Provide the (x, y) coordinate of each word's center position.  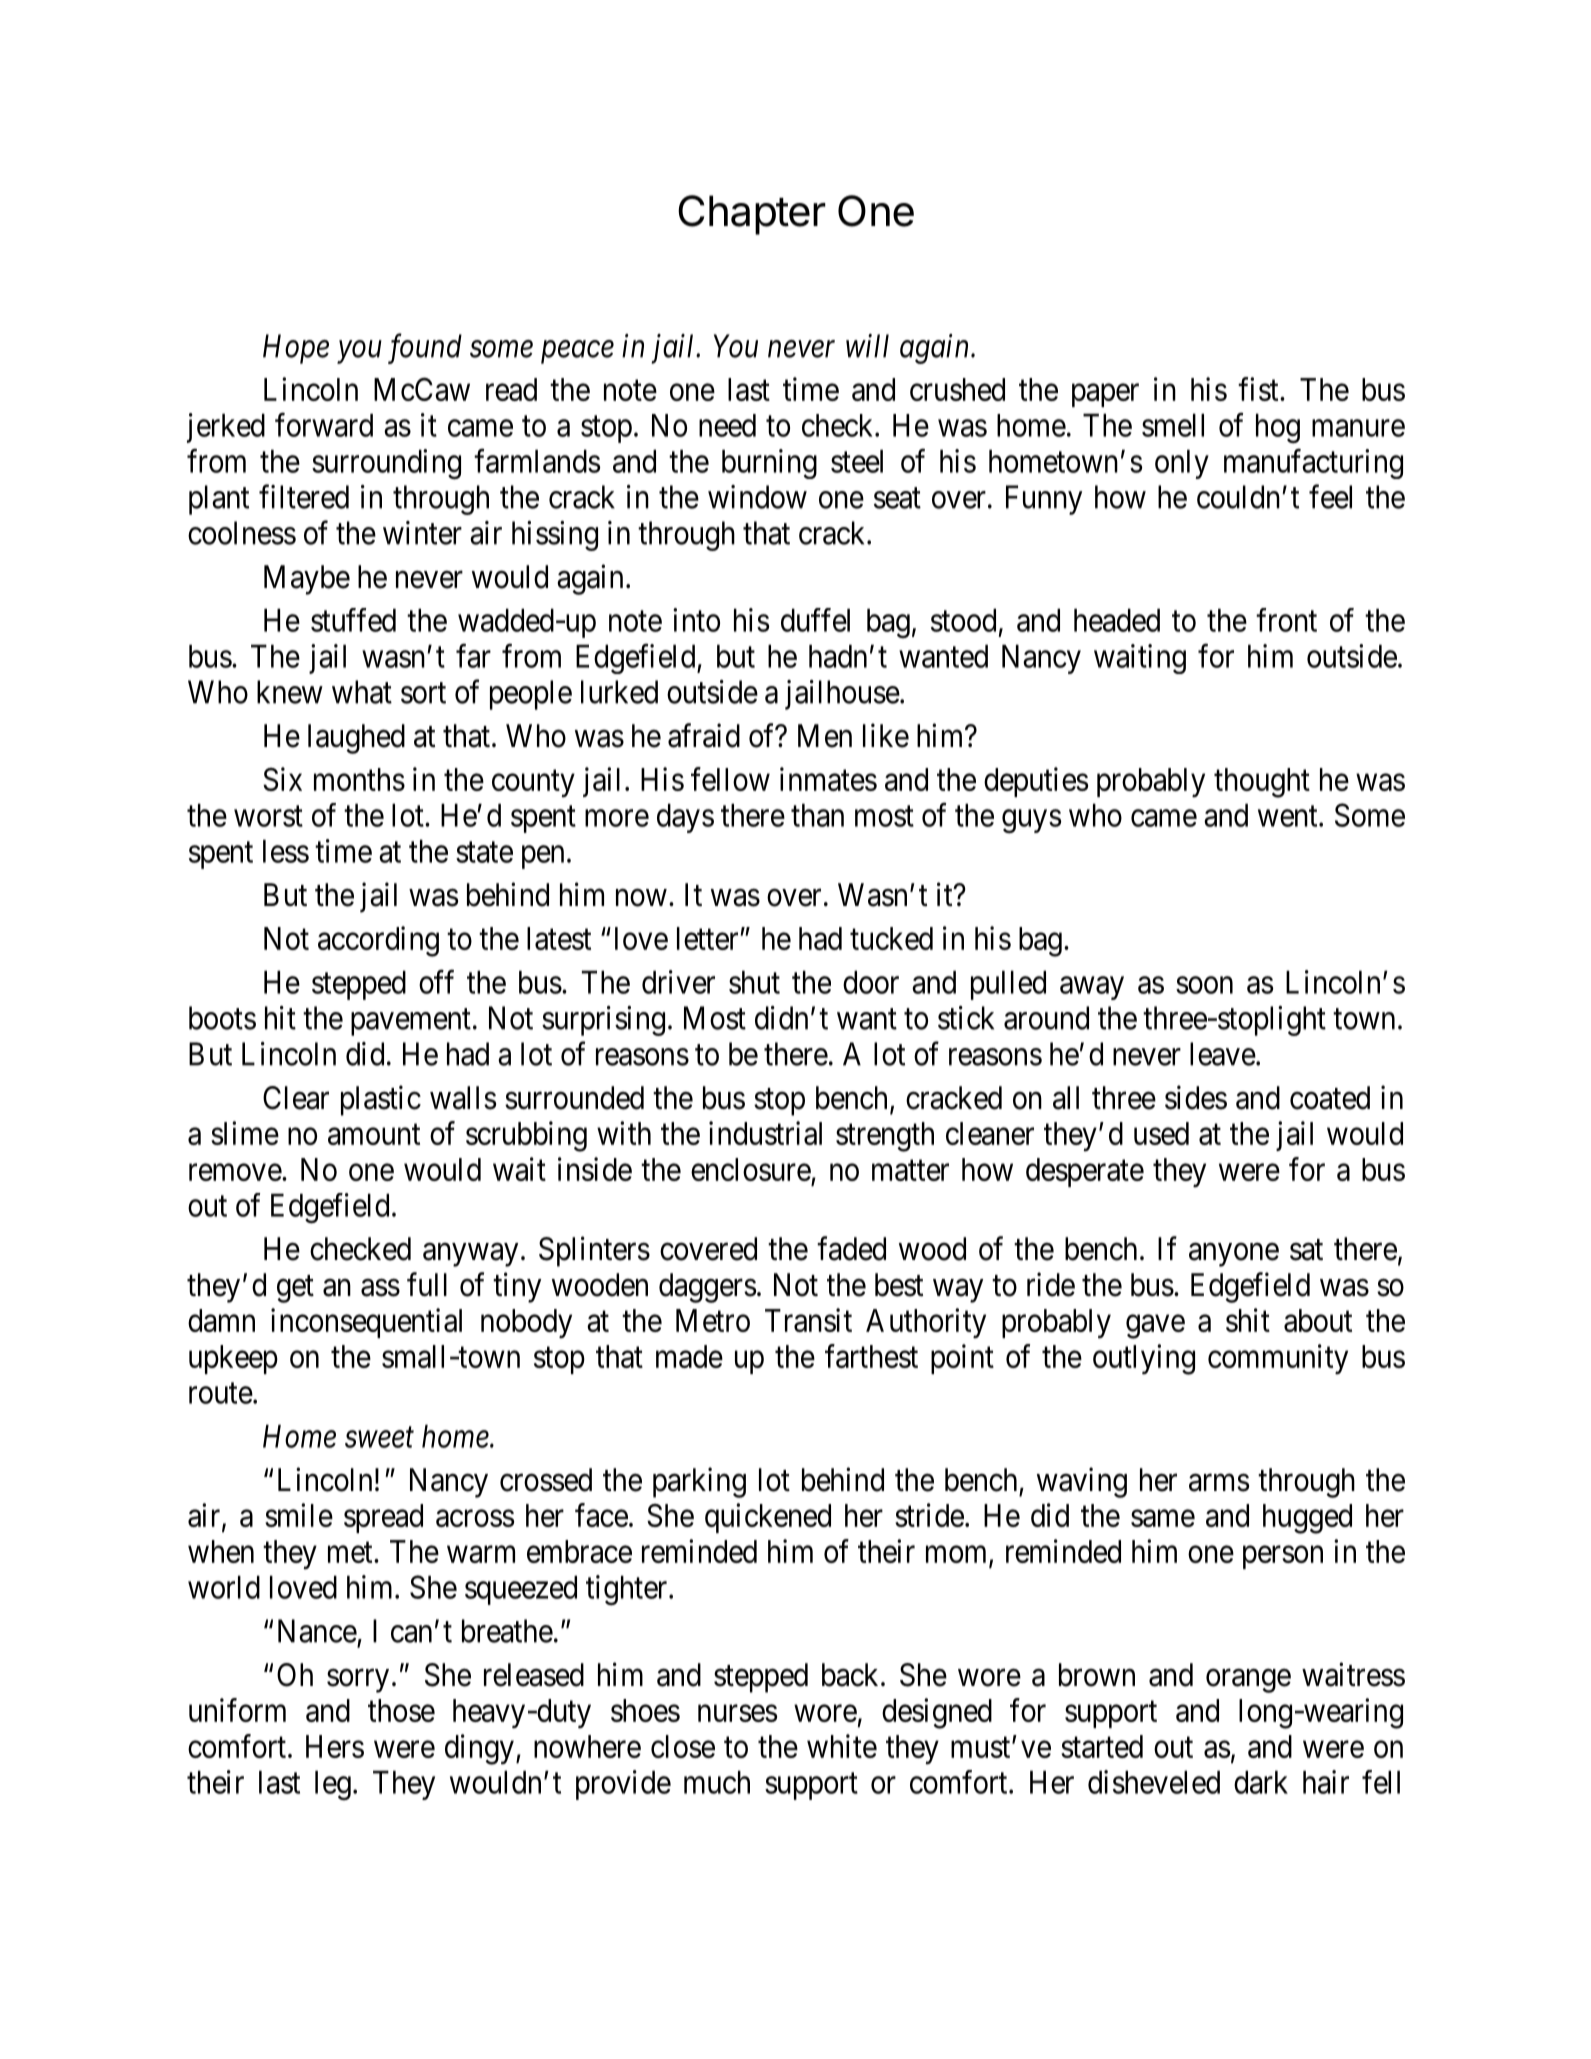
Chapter (752, 215)
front (1286, 620)
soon (1204, 985)
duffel (815, 620)
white (842, 1746)
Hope (296, 349)
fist (1259, 389)
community (1278, 1359)
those (401, 1710)
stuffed (353, 620)
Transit (808, 1320)
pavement (411, 1022)
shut (754, 982)
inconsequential (366, 1323)
